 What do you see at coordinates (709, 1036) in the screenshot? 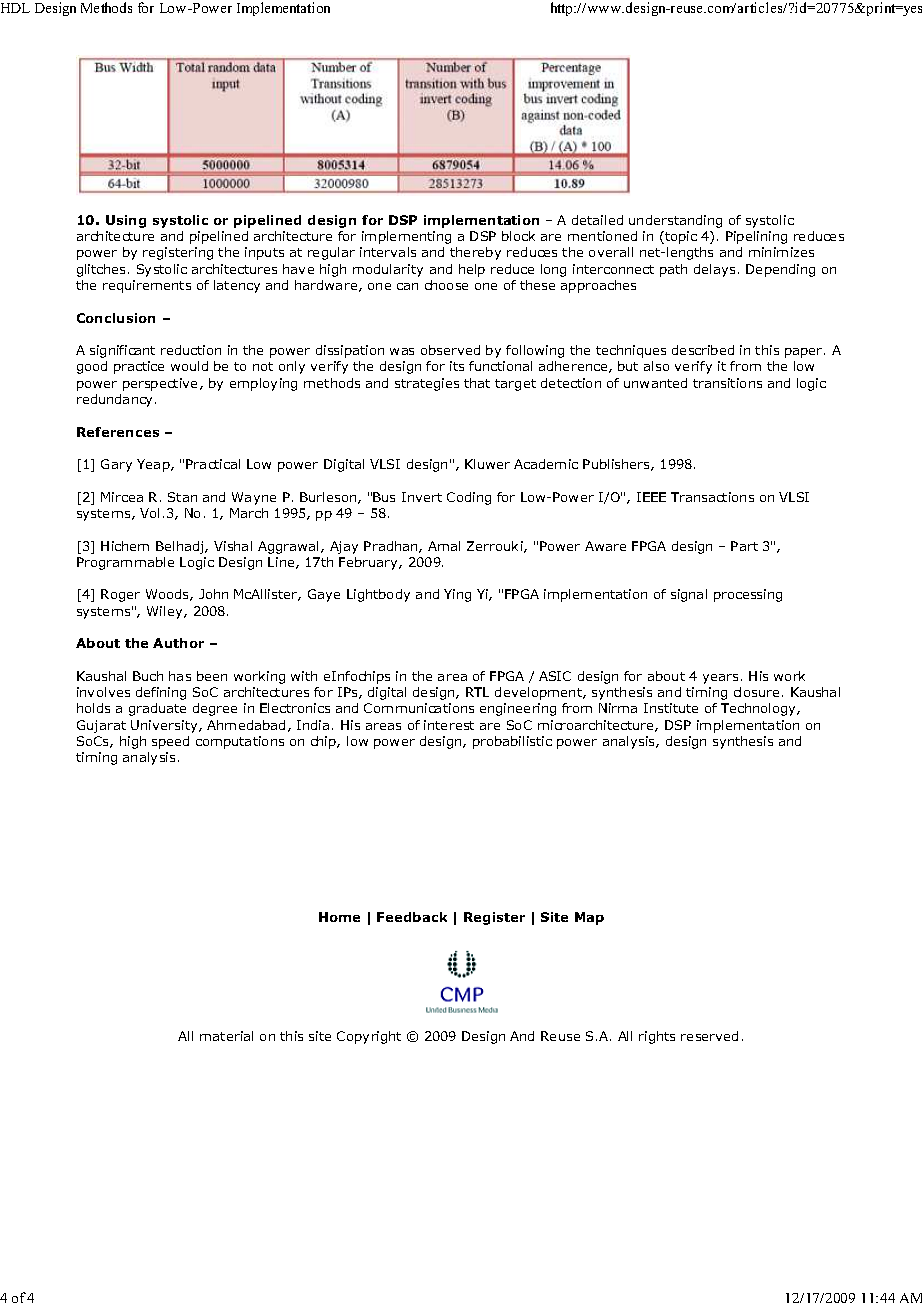
I see `reserved` at bounding box center [709, 1036].
